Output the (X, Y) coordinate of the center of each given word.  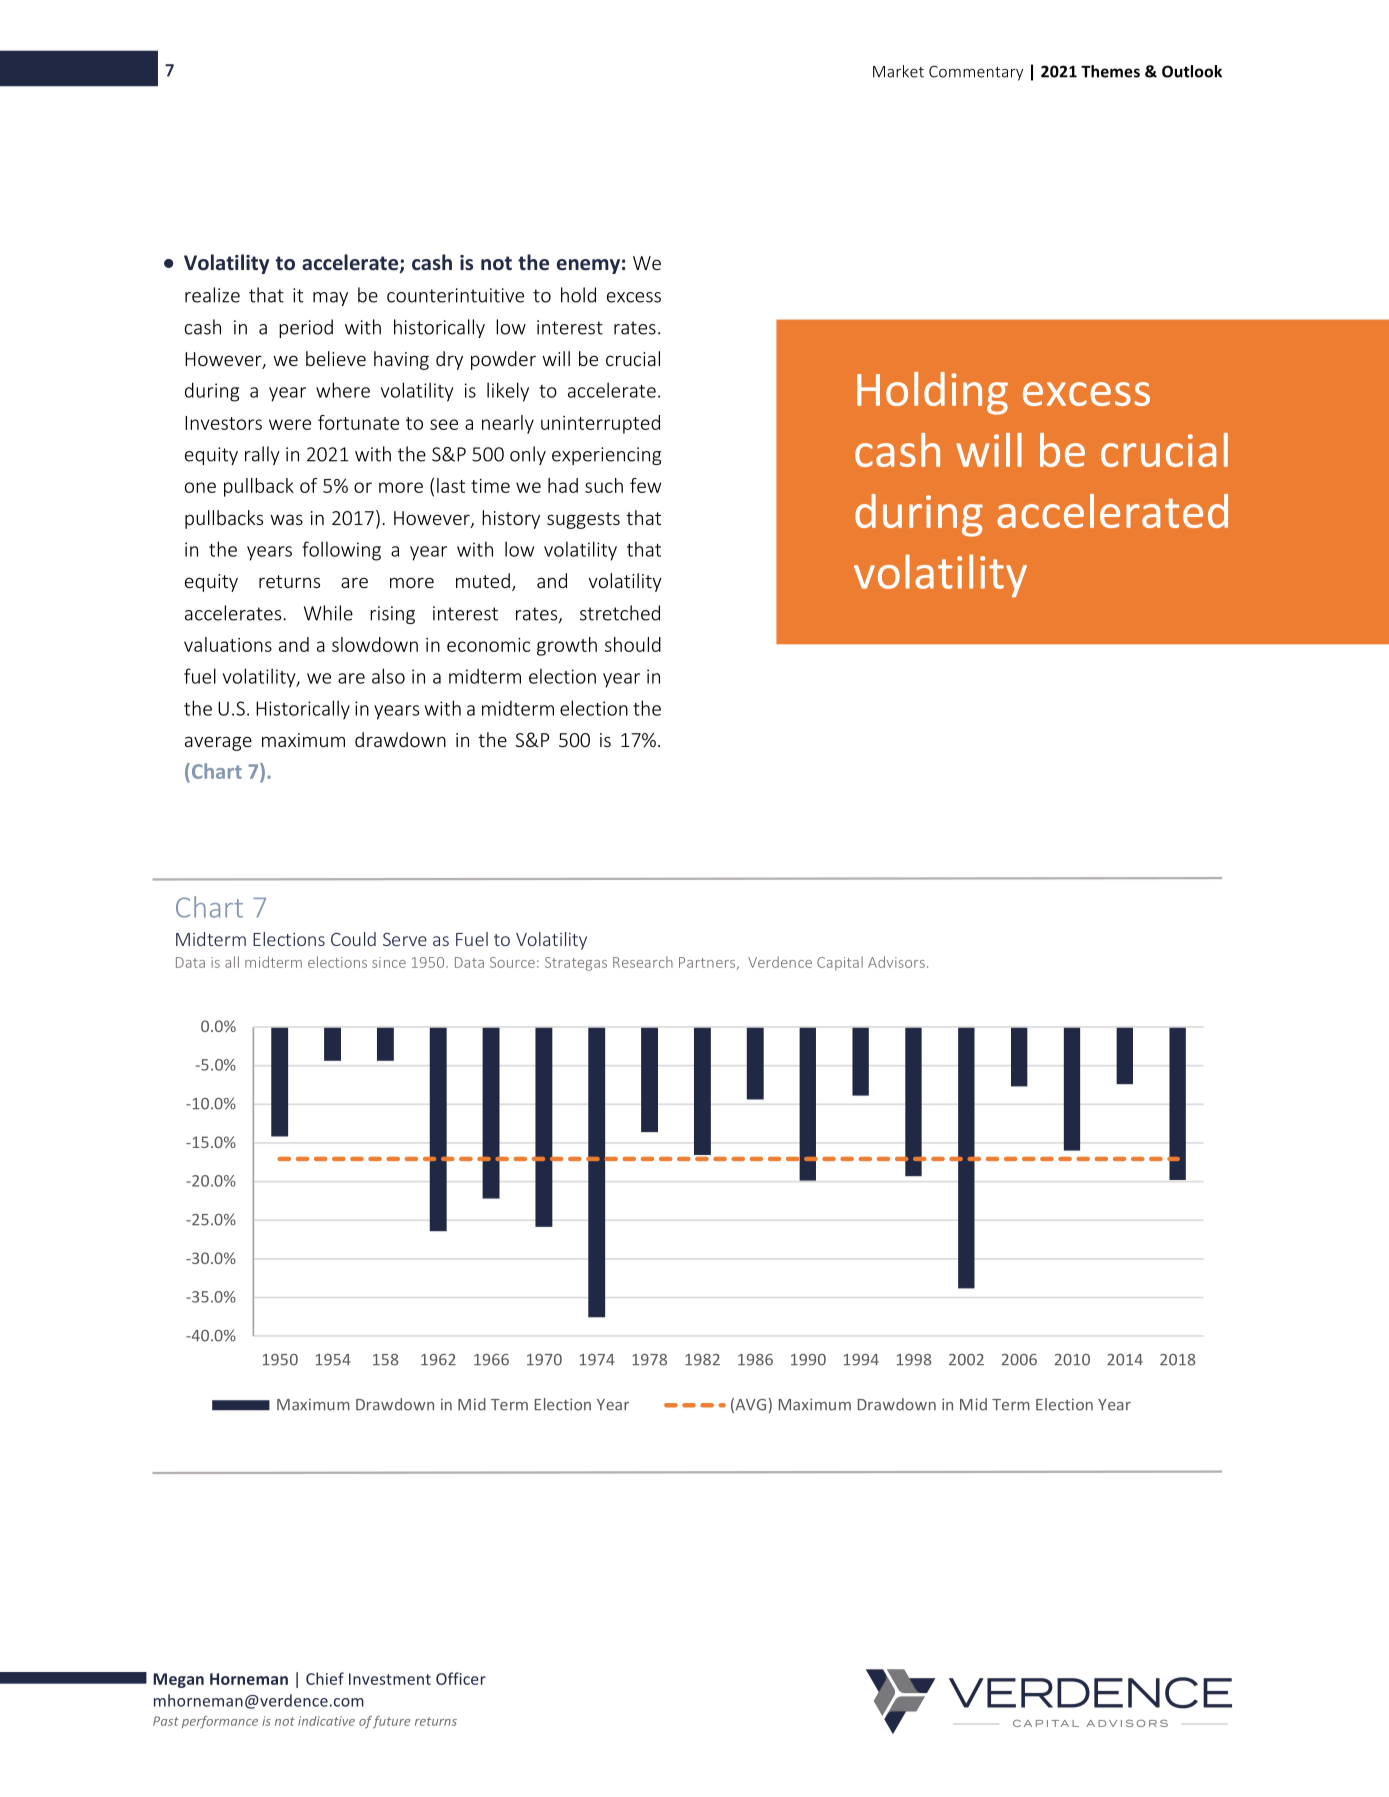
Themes (1110, 71)
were (290, 424)
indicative (326, 1721)
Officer (461, 1678)
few (645, 485)
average (218, 743)
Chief (325, 1678)
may (330, 299)
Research (643, 962)
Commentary (976, 73)
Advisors (896, 962)
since (389, 962)
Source (512, 962)
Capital (840, 963)
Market (898, 71)
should (633, 644)
